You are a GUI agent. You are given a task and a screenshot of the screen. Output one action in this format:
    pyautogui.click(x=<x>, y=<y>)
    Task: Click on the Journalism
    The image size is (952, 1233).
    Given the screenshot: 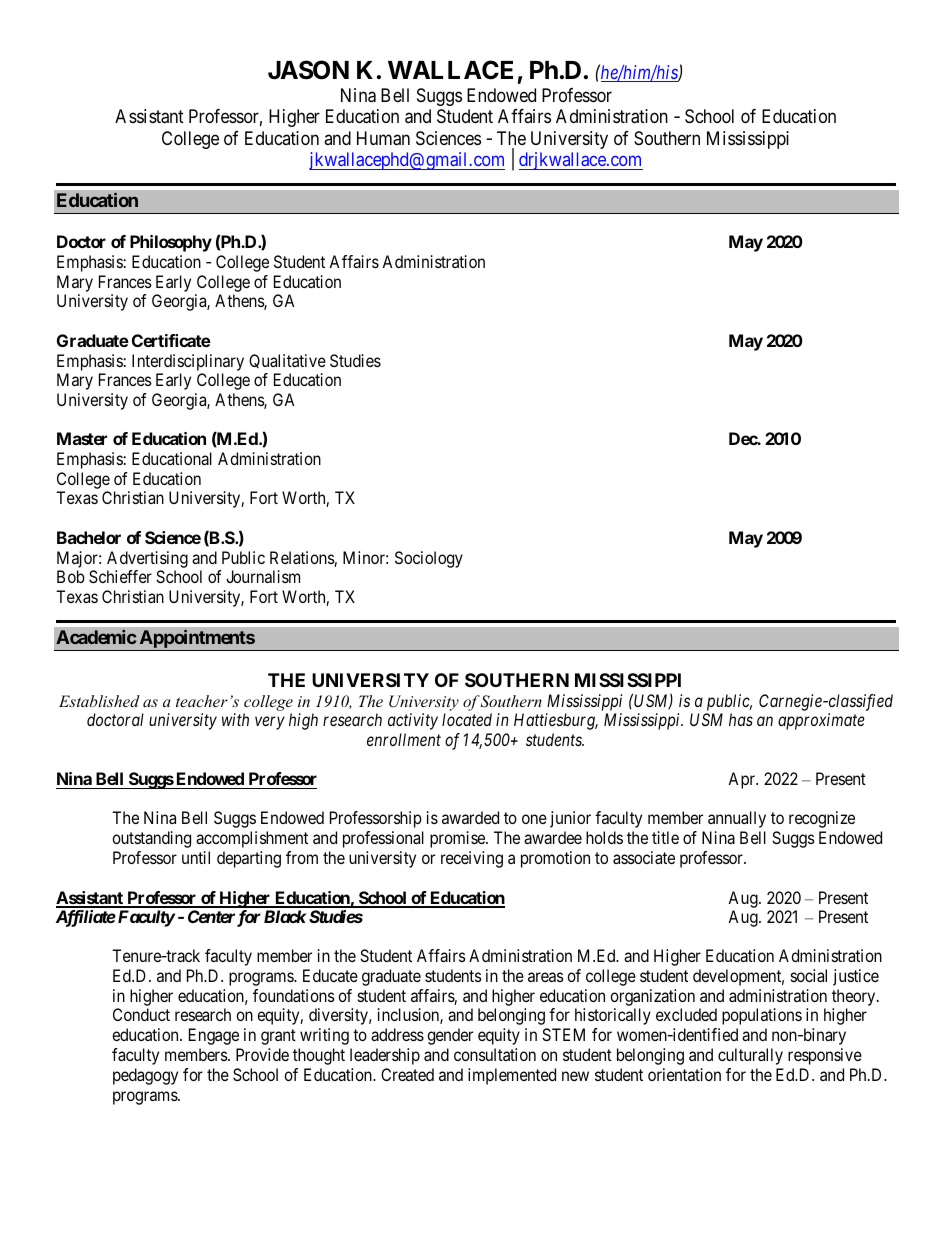 What is the action you would take?
    pyautogui.click(x=263, y=576)
